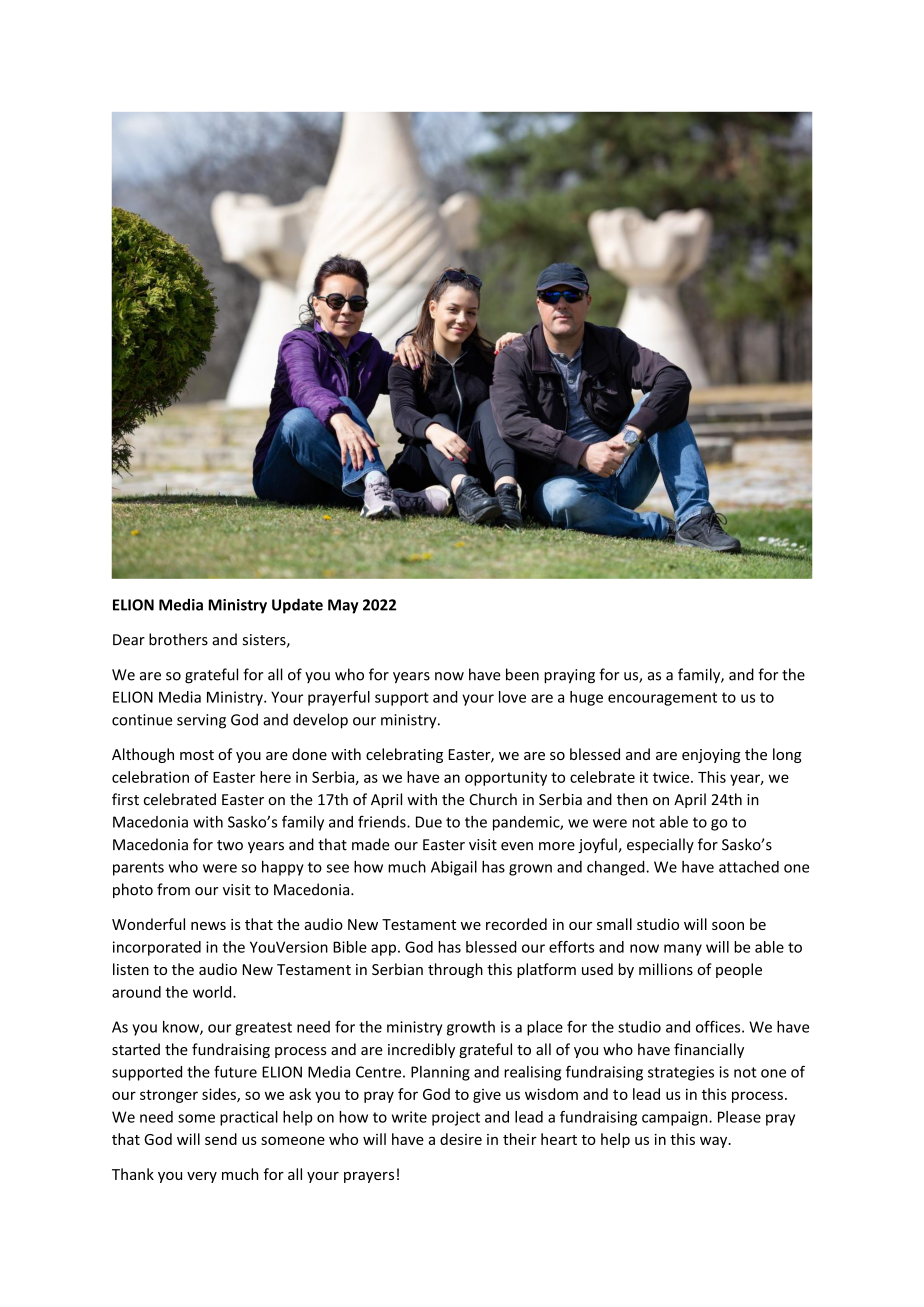 Image resolution: width=924 pixels, height=1307 pixels. What do you see at coordinates (343, 606) in the image?
I see `May` at bounding box center [343, 606].
